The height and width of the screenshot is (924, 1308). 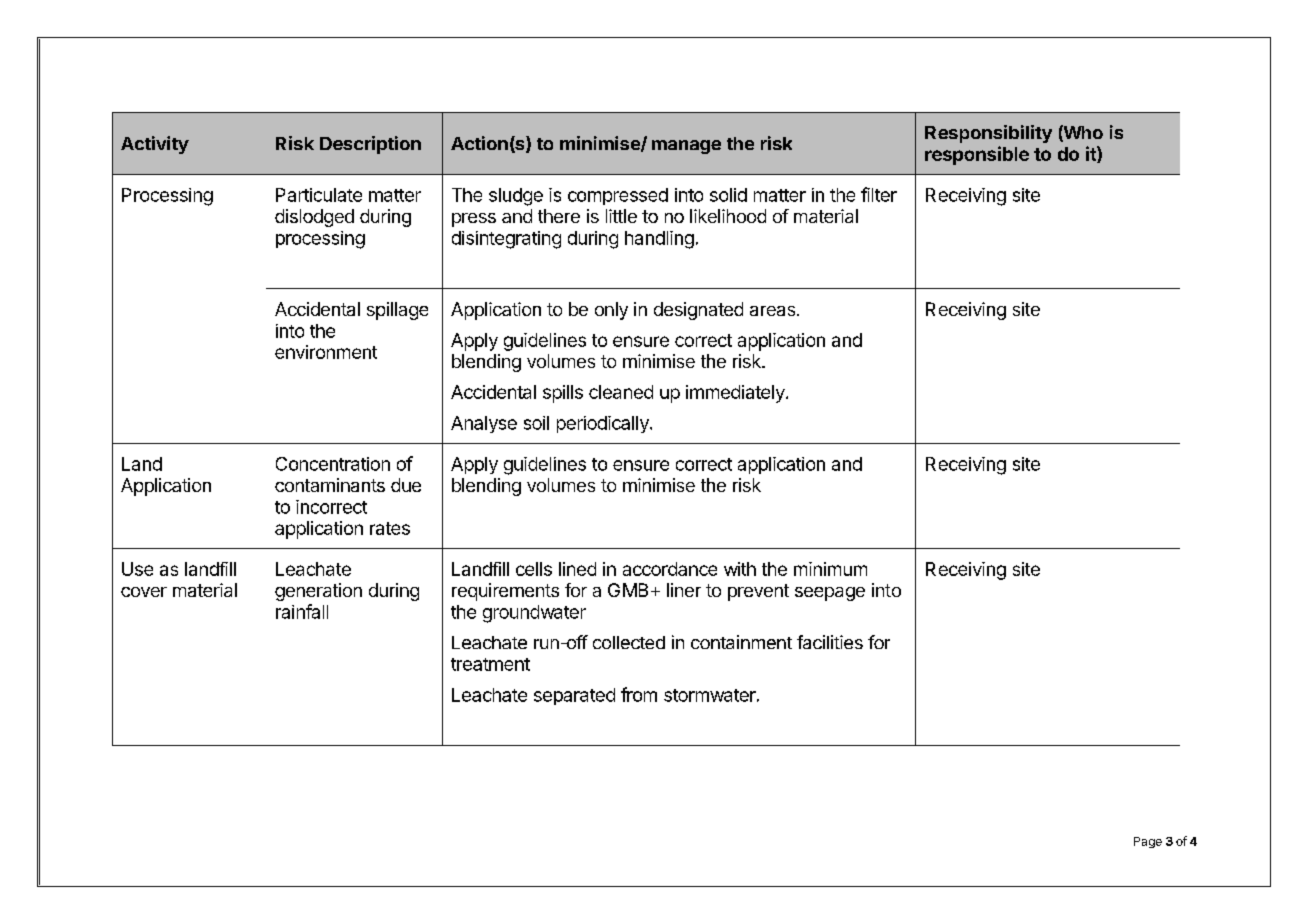 What do you see at coordinates (977, 155) in the screenshot?
I see `responsible` at bounding box center [977, 155].
